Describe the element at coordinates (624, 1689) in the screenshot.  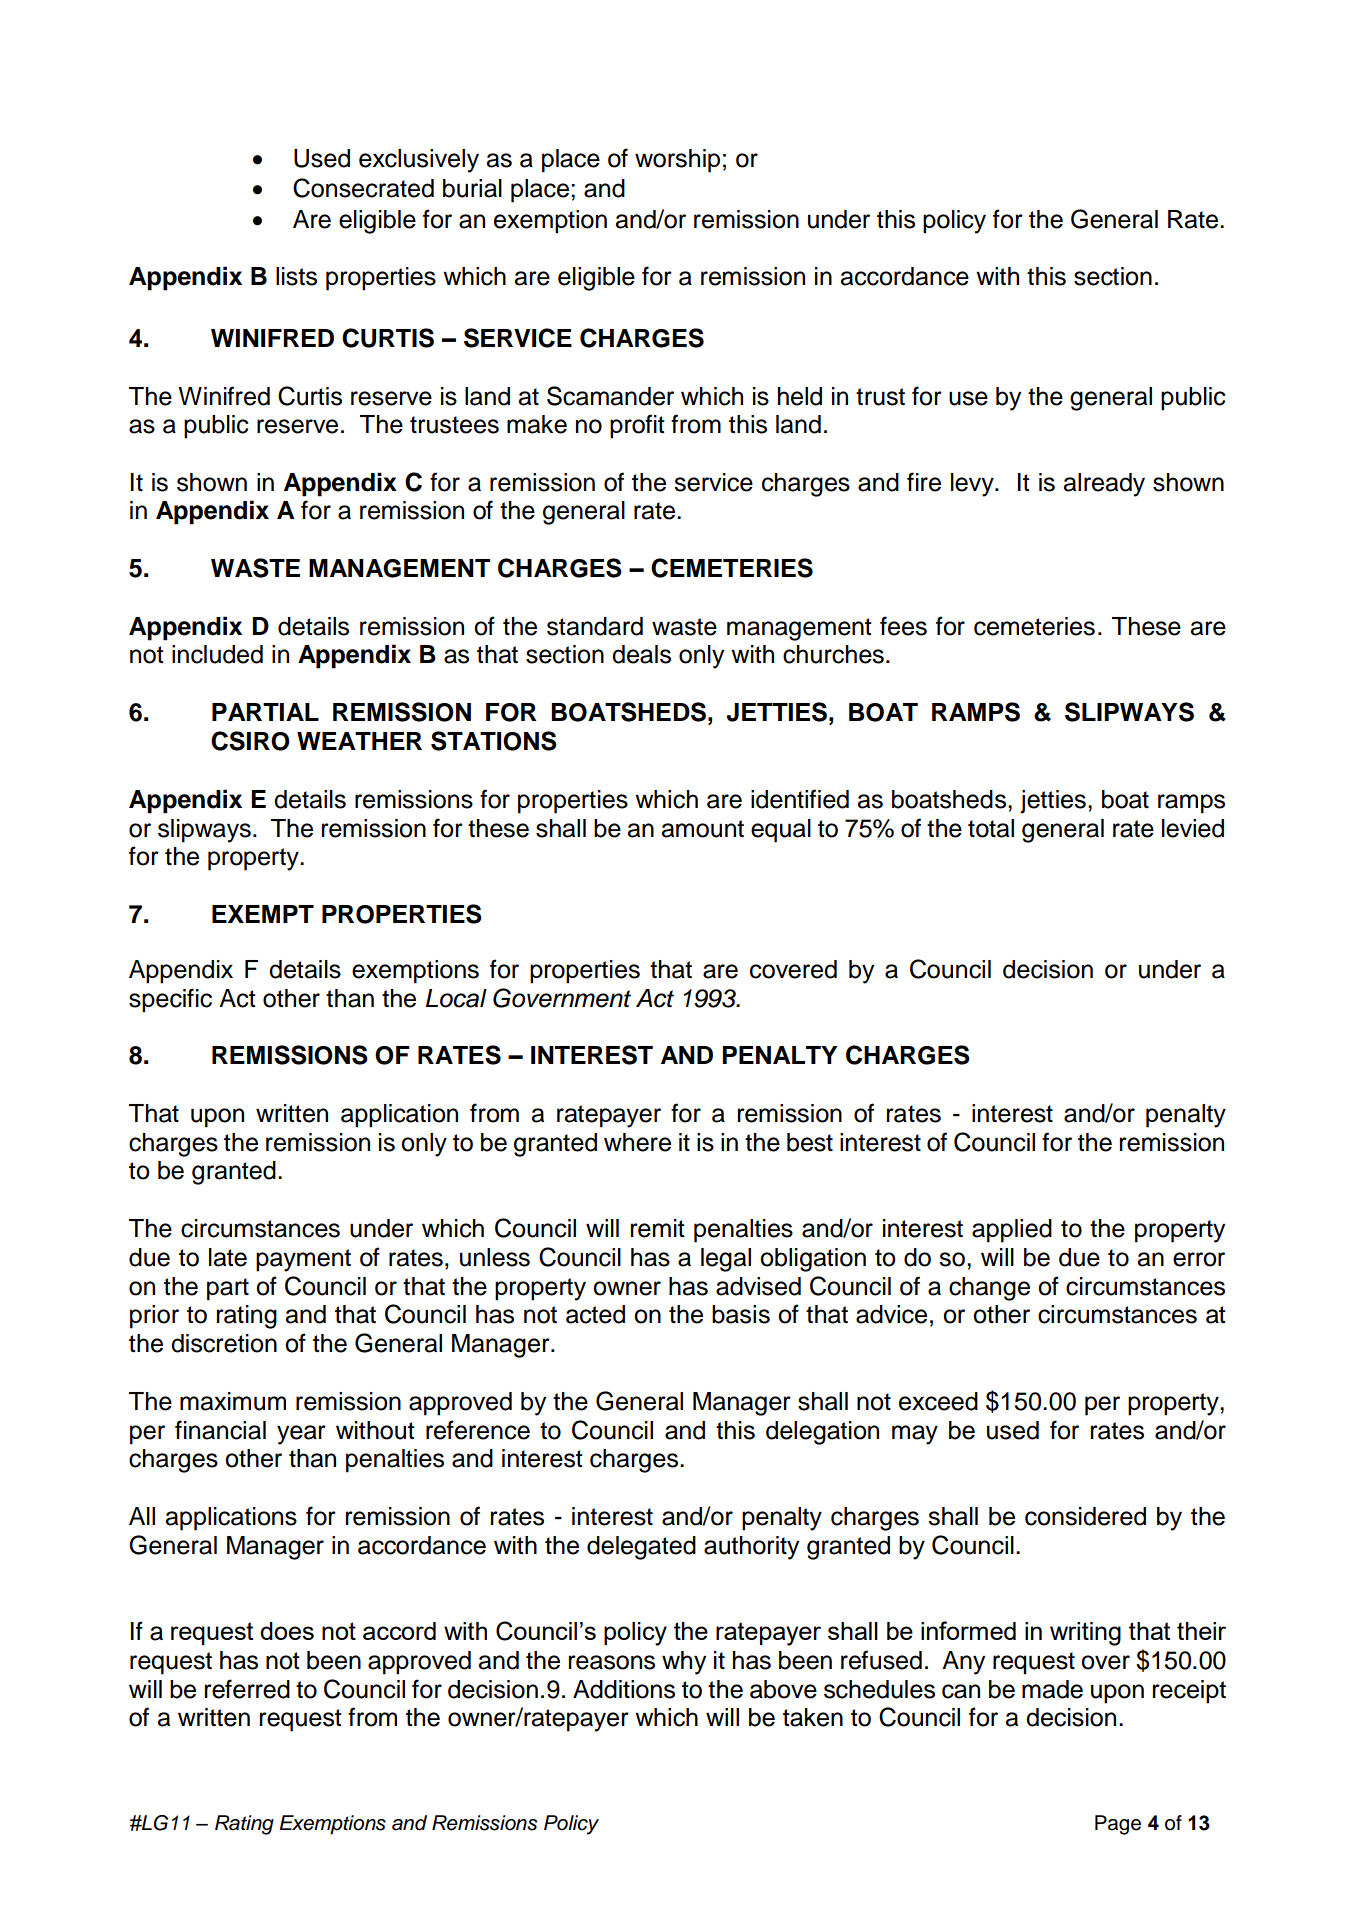
I see `Additions` at that location.
